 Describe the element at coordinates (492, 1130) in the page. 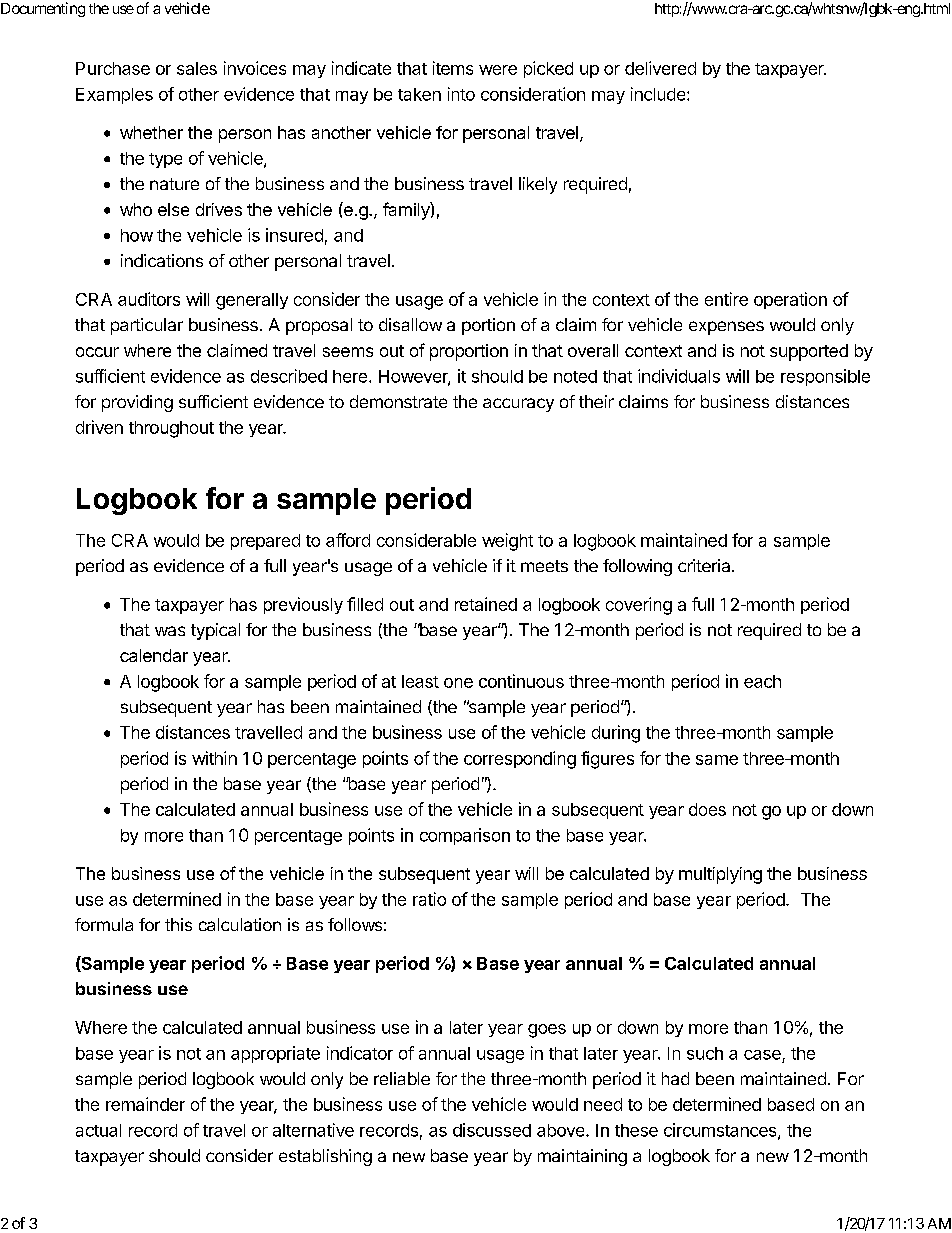

I see `discussed` at that location.
